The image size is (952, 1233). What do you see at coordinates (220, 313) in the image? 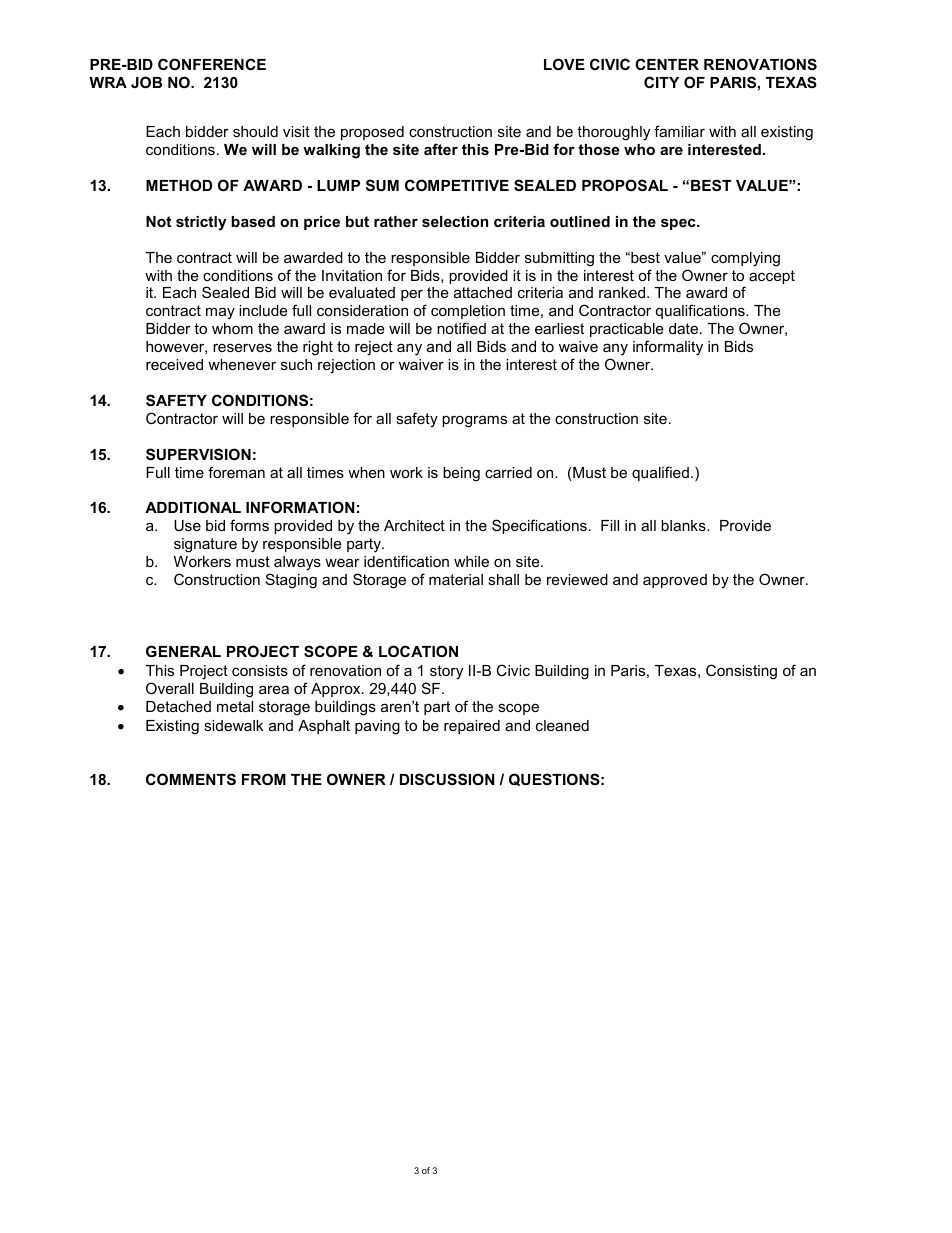
I see `may` at bounding box center [220, 313].
